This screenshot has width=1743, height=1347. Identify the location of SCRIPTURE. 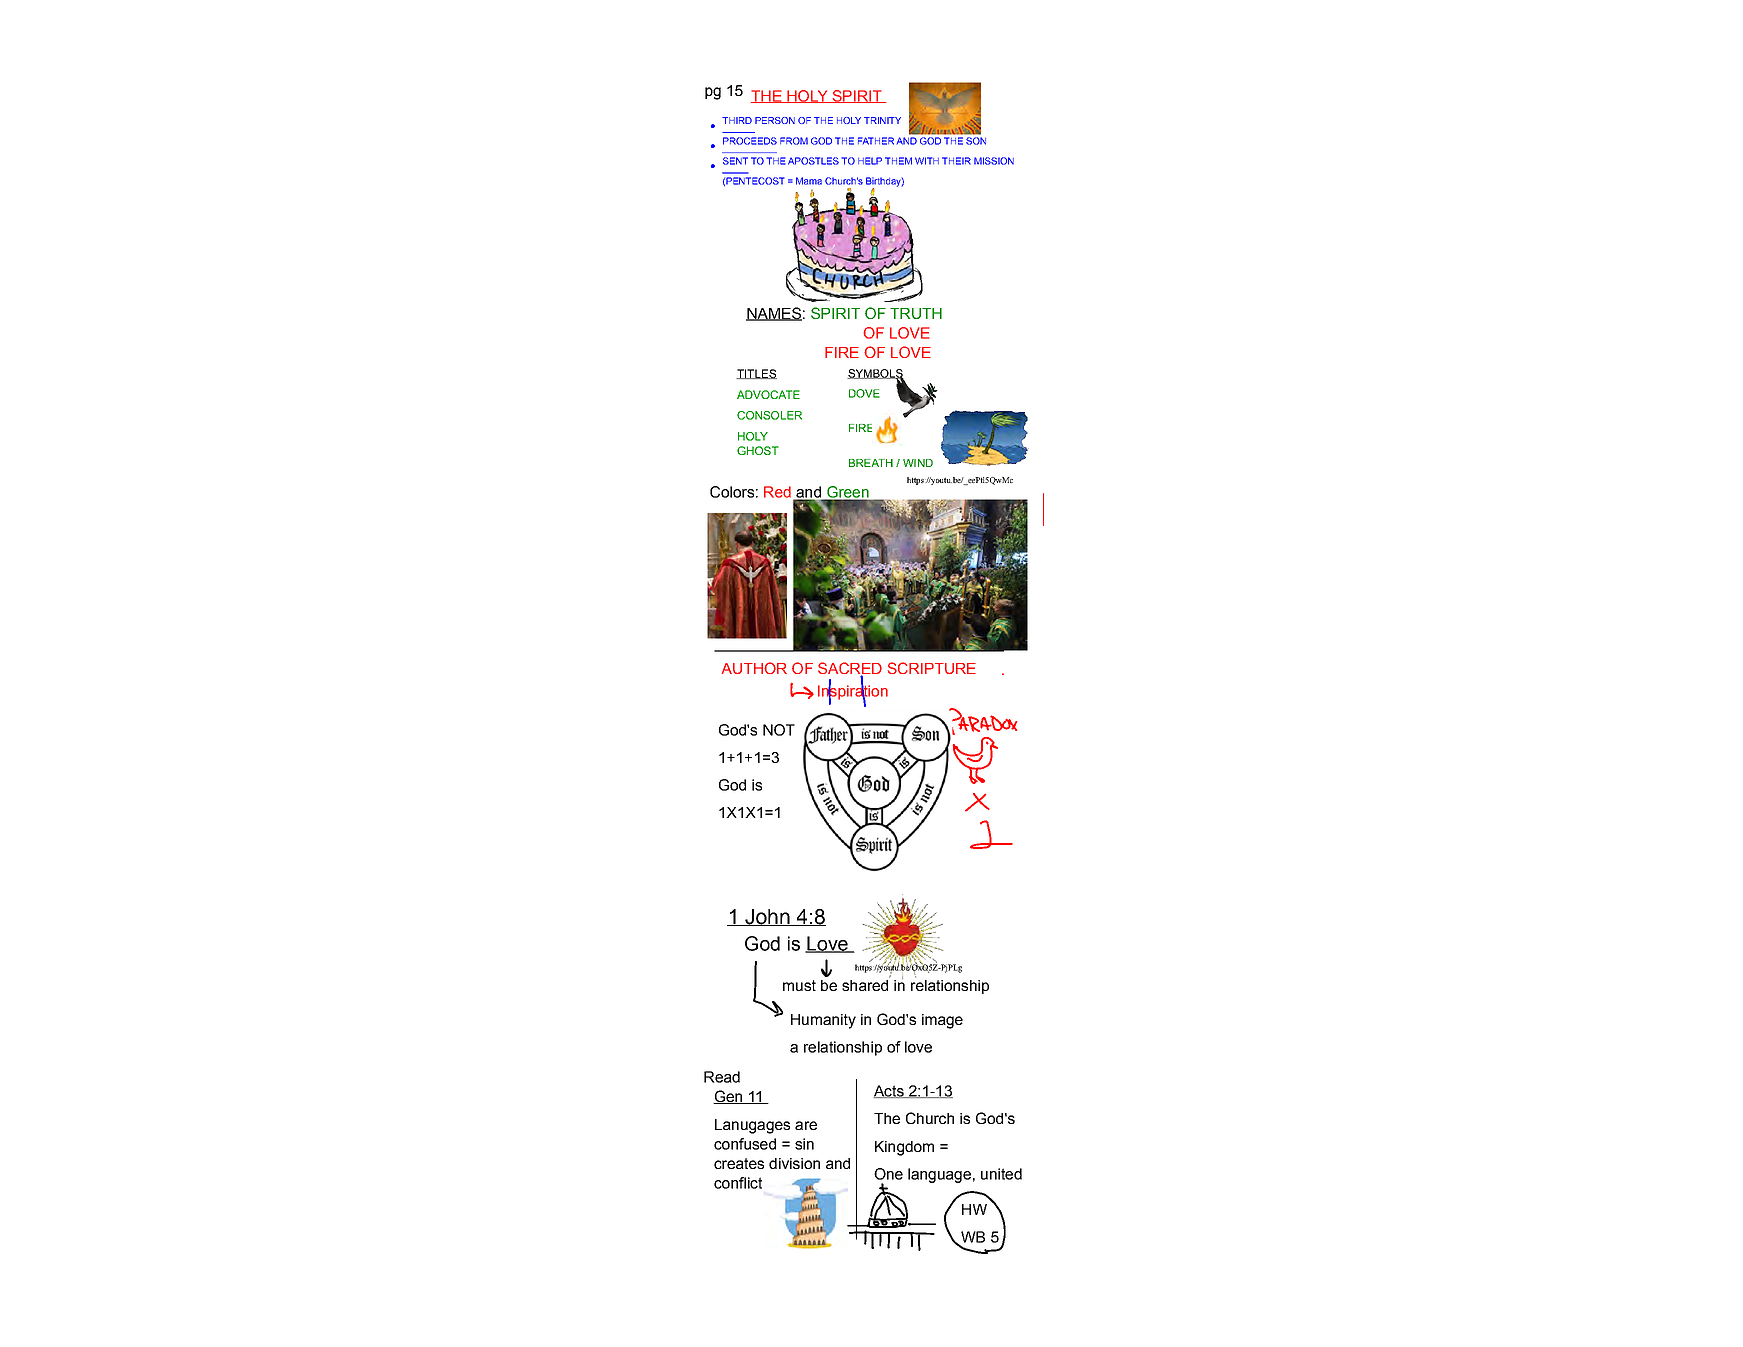
(932, 668).
